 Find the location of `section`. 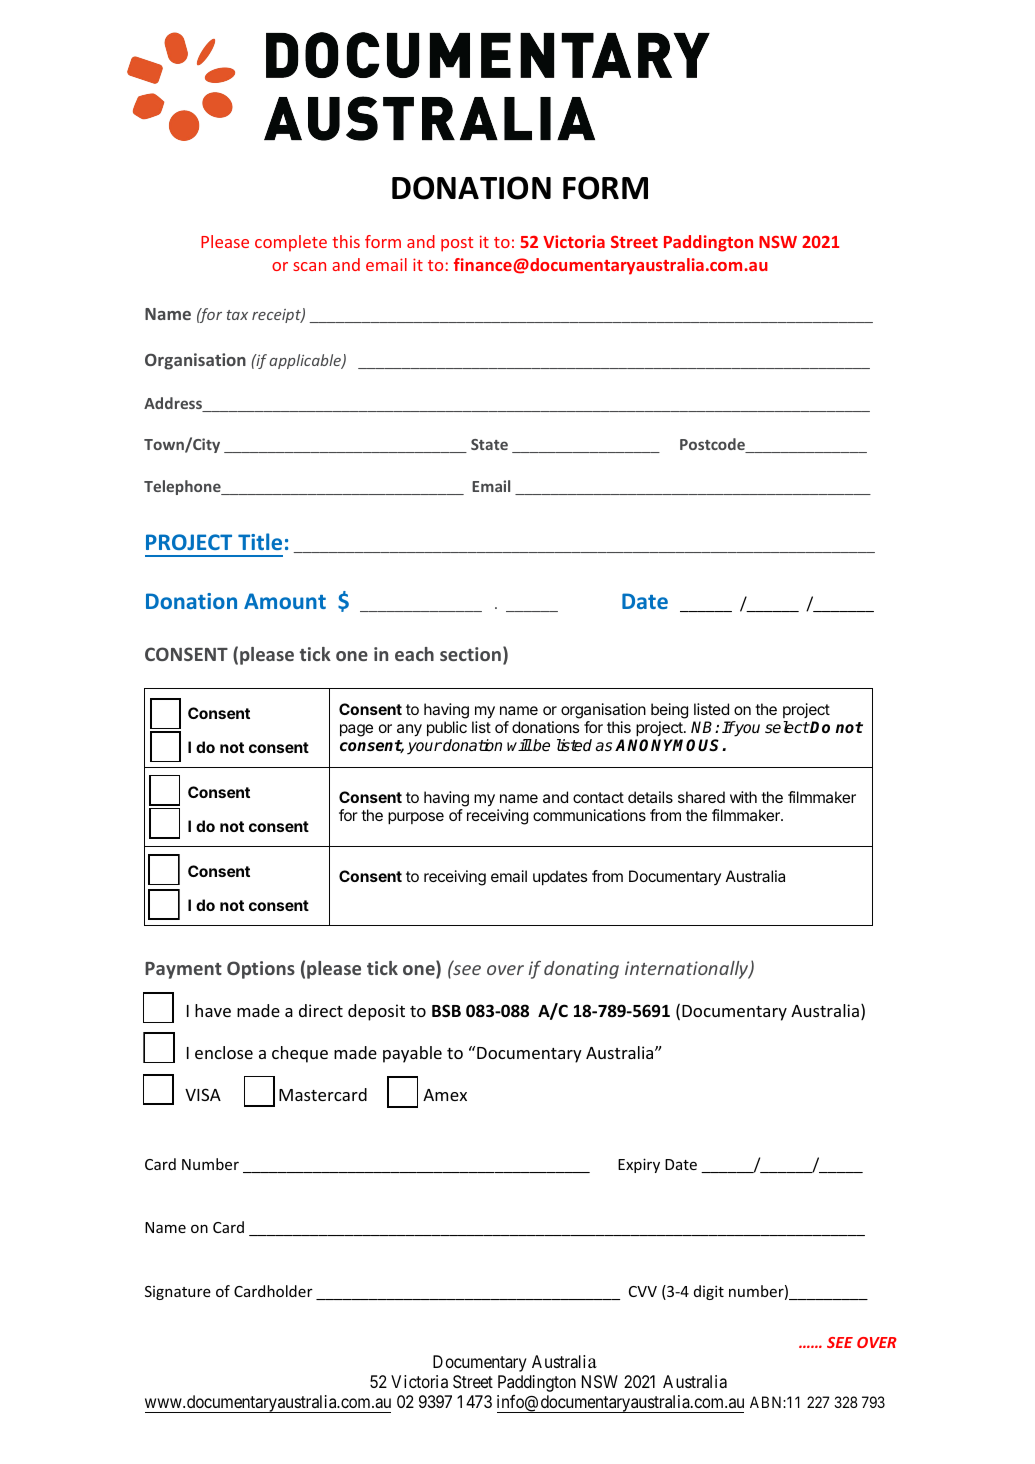

section is located at coordinates (470, 654).
